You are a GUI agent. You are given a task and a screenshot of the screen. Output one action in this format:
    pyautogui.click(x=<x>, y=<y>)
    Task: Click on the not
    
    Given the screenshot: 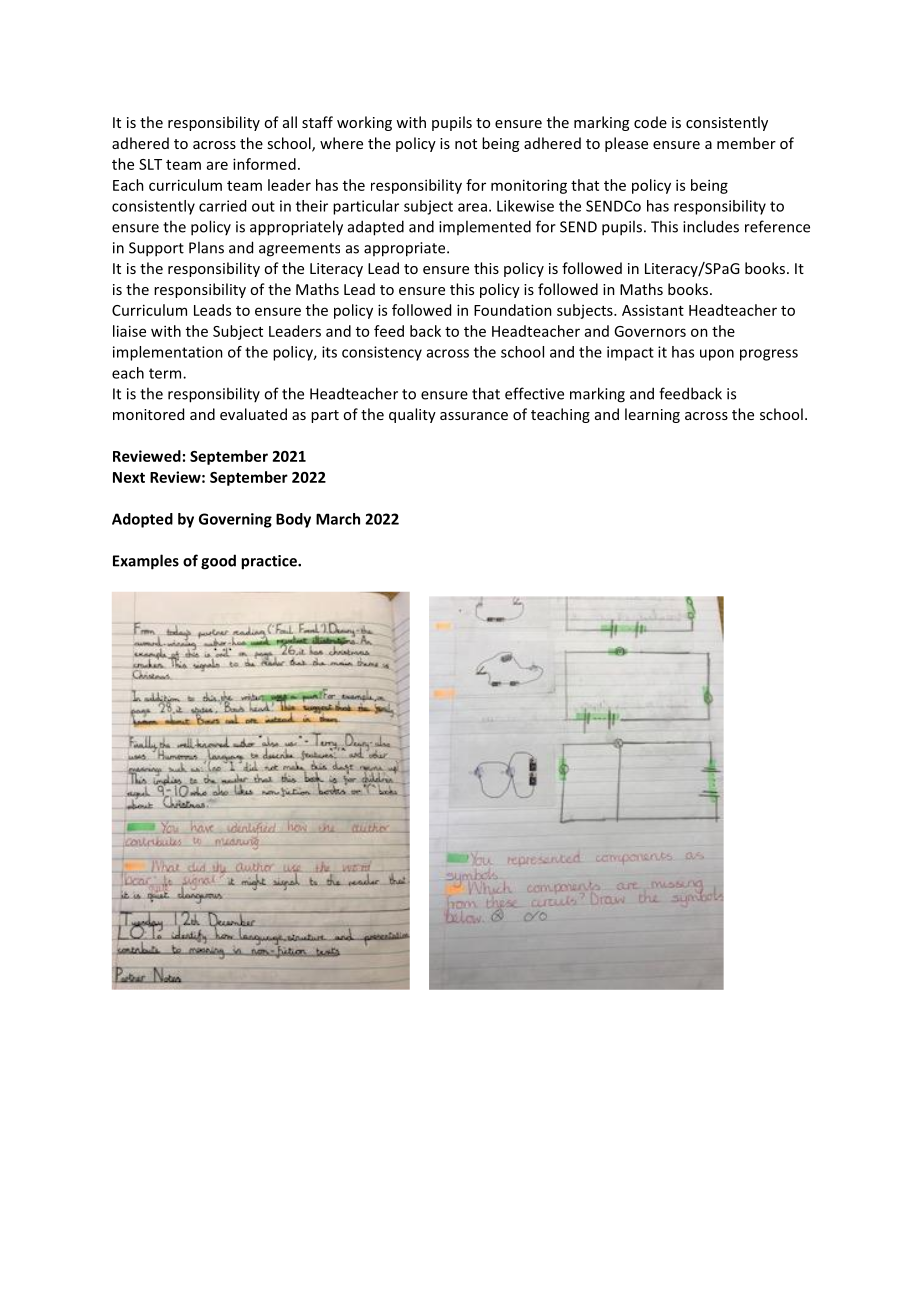 What is the action you would take?
    pyautogui.click(x=466, y=144)
